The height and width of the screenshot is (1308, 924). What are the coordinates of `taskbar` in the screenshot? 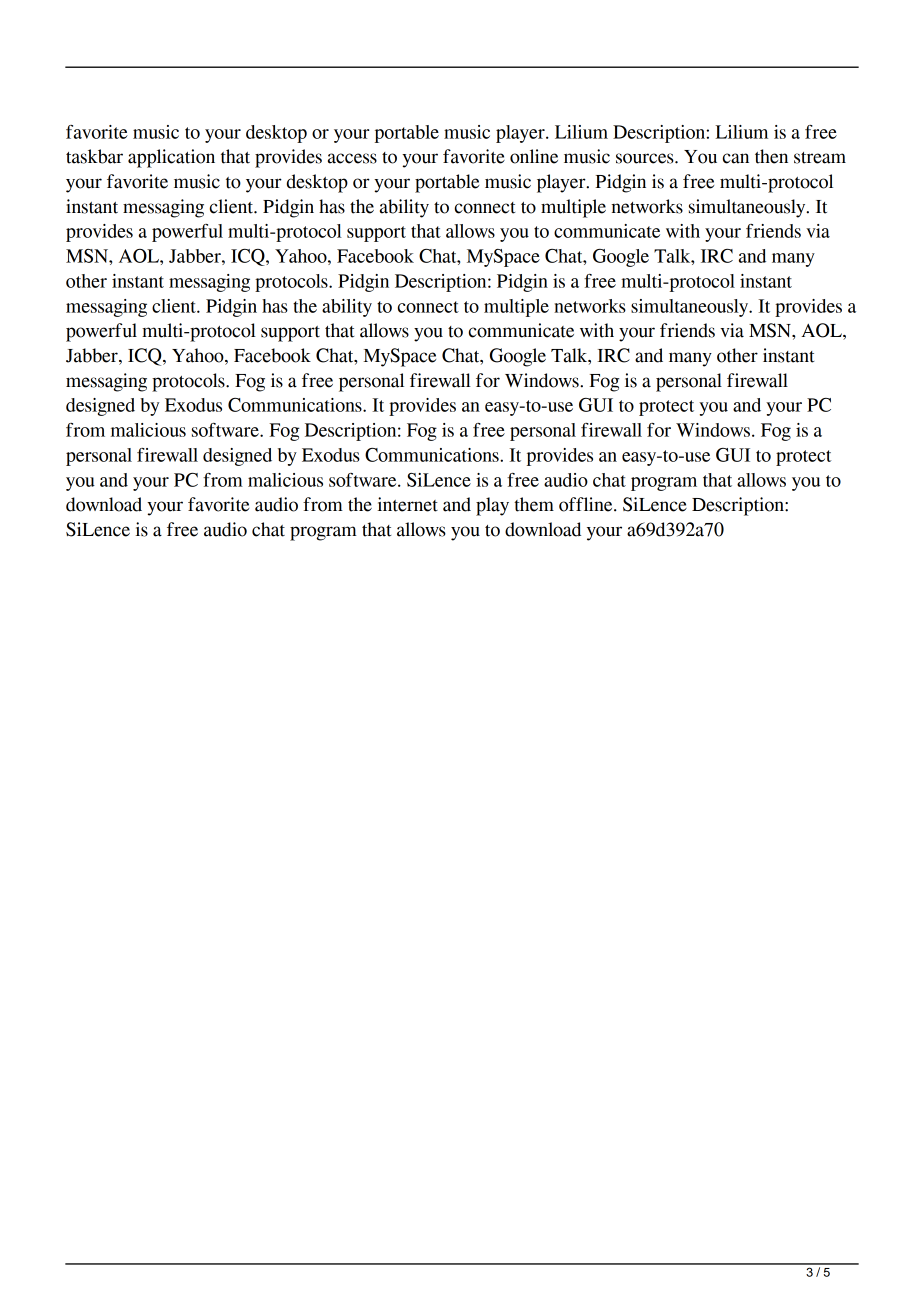 It's located at (94, 156).
